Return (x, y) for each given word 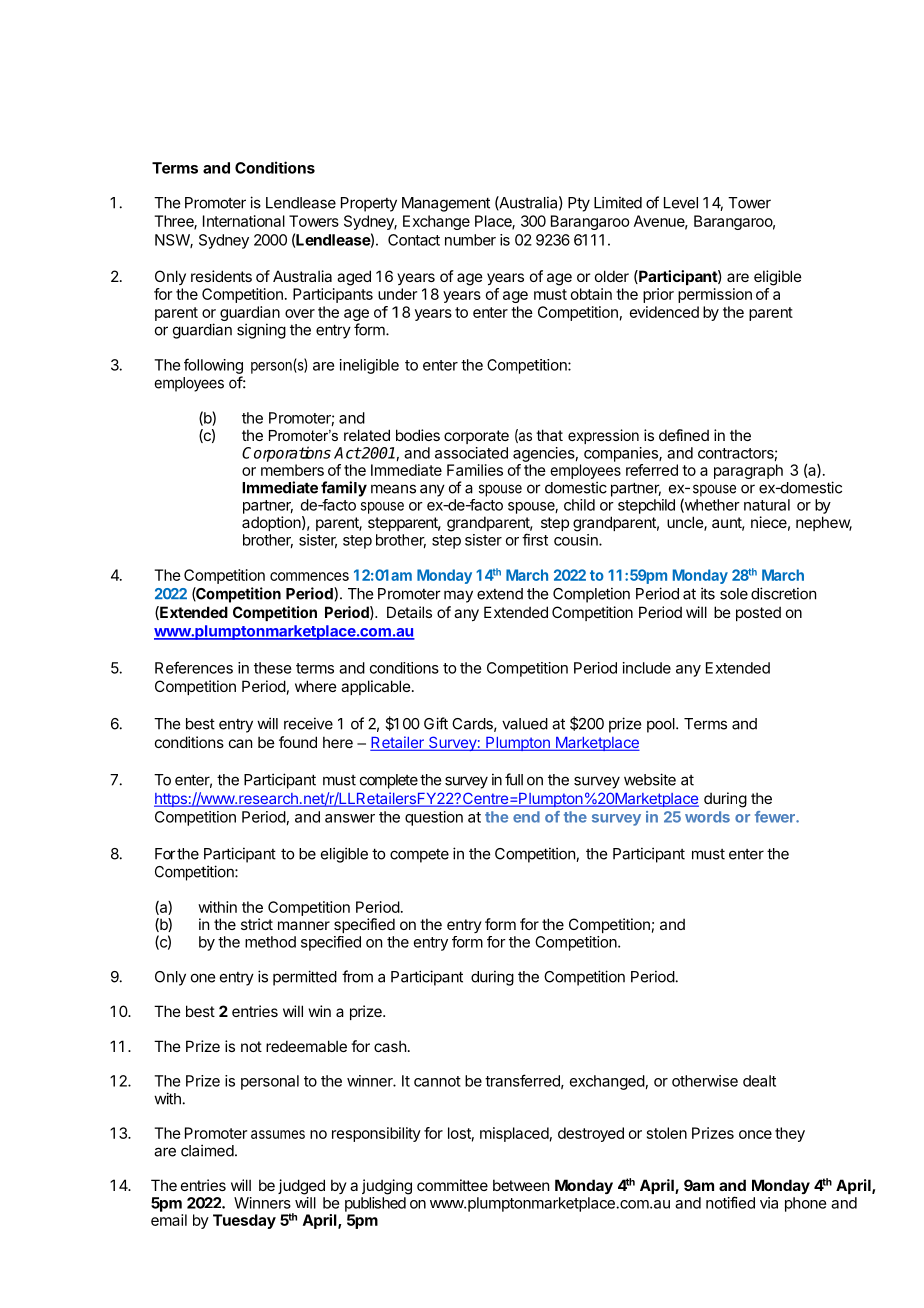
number (470, 240)
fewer (776, 817)
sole (734, 594)
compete (419, 856)
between (521, 1185)
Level (681, 203)
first (535, 539)
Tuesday (244, 1221)
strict (257, 924)
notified (730, 1202)
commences (309, 576)
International (244, 221)
